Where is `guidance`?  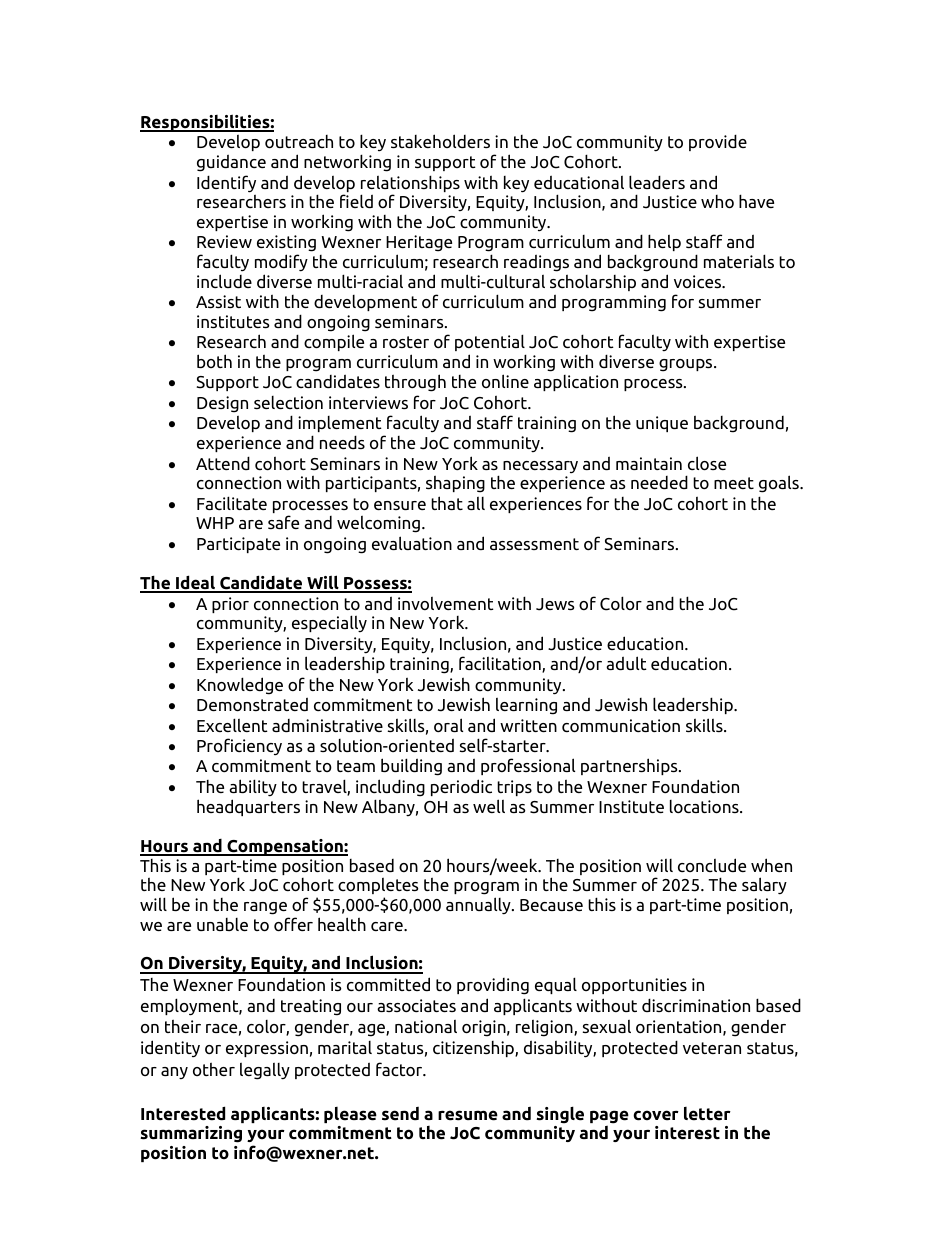 guidance is located at coordinates (231, 163).
